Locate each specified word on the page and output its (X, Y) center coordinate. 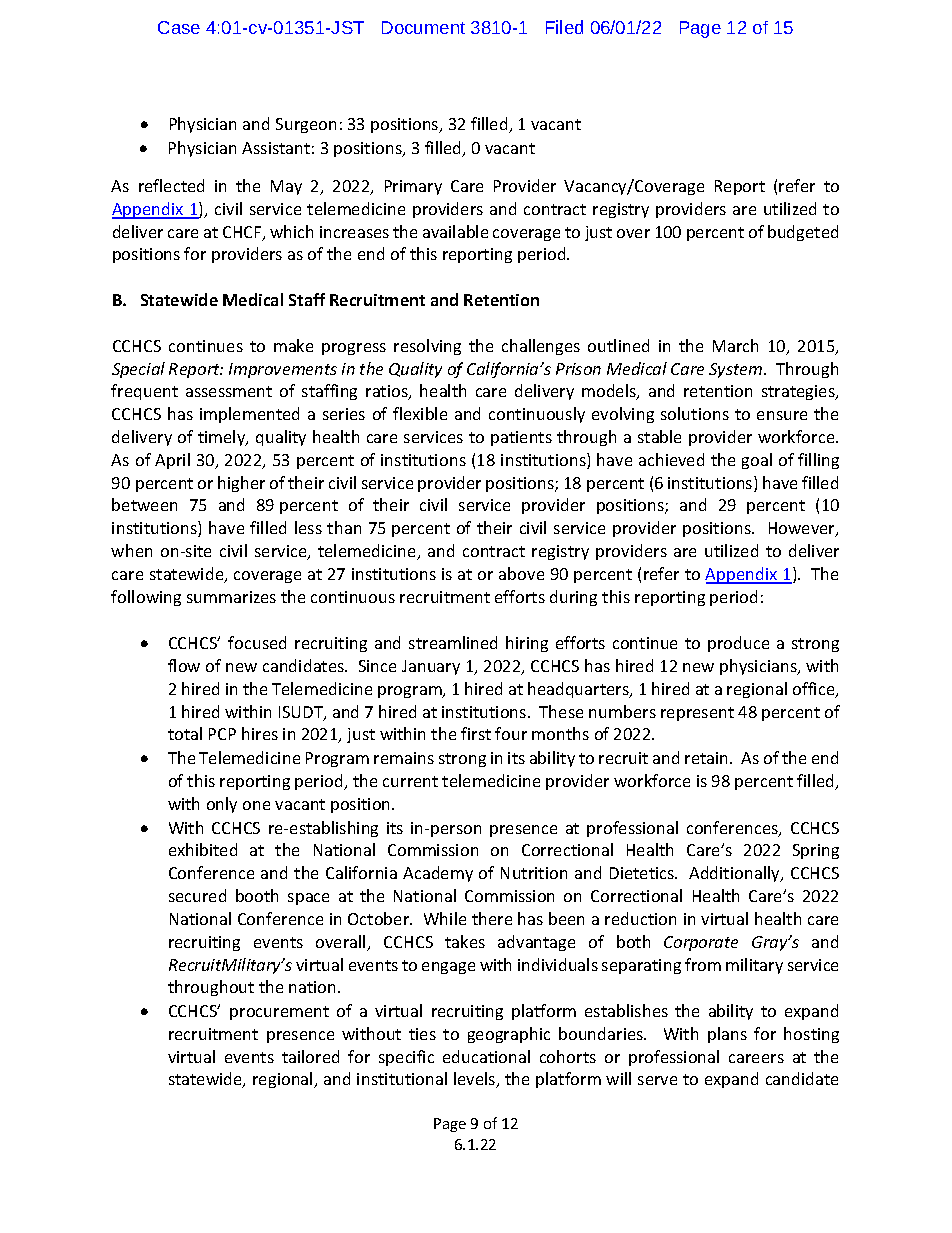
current (410, 781)
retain (708, 758)
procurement (279, 1013)
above (521, 573)
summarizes (231, 597)
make (293, 345)
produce (738, 644)
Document (423, 27)
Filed (564, 27)
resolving (427, 347)
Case (179, 27)
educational (486, 1056)
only (222, 805)
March (735, 345)
